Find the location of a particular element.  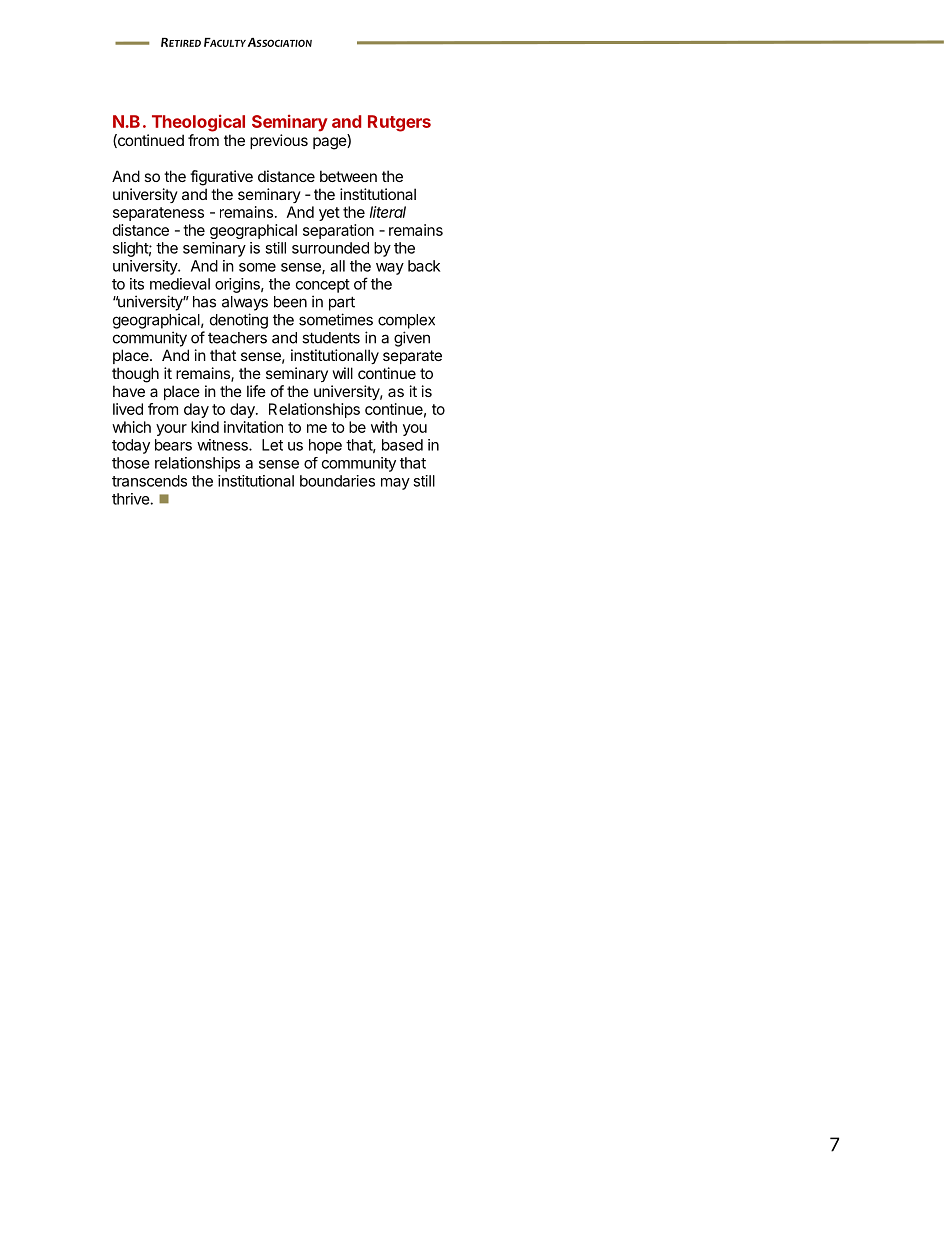

transcends is located at coordinates (149, 481).
